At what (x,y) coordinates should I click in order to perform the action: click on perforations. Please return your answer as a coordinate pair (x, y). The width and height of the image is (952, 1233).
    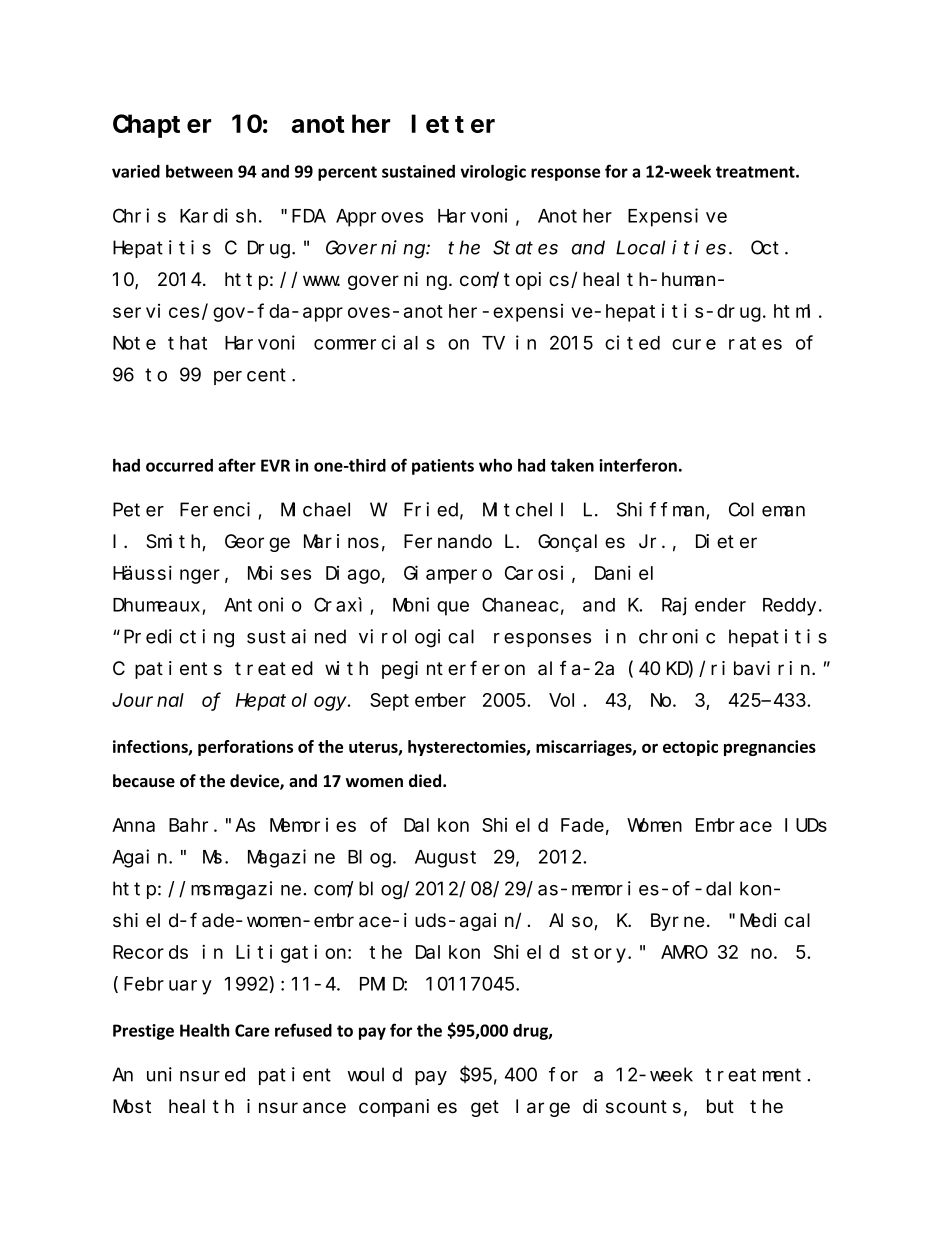
    Looking at the image, I should click on (245, 748).
